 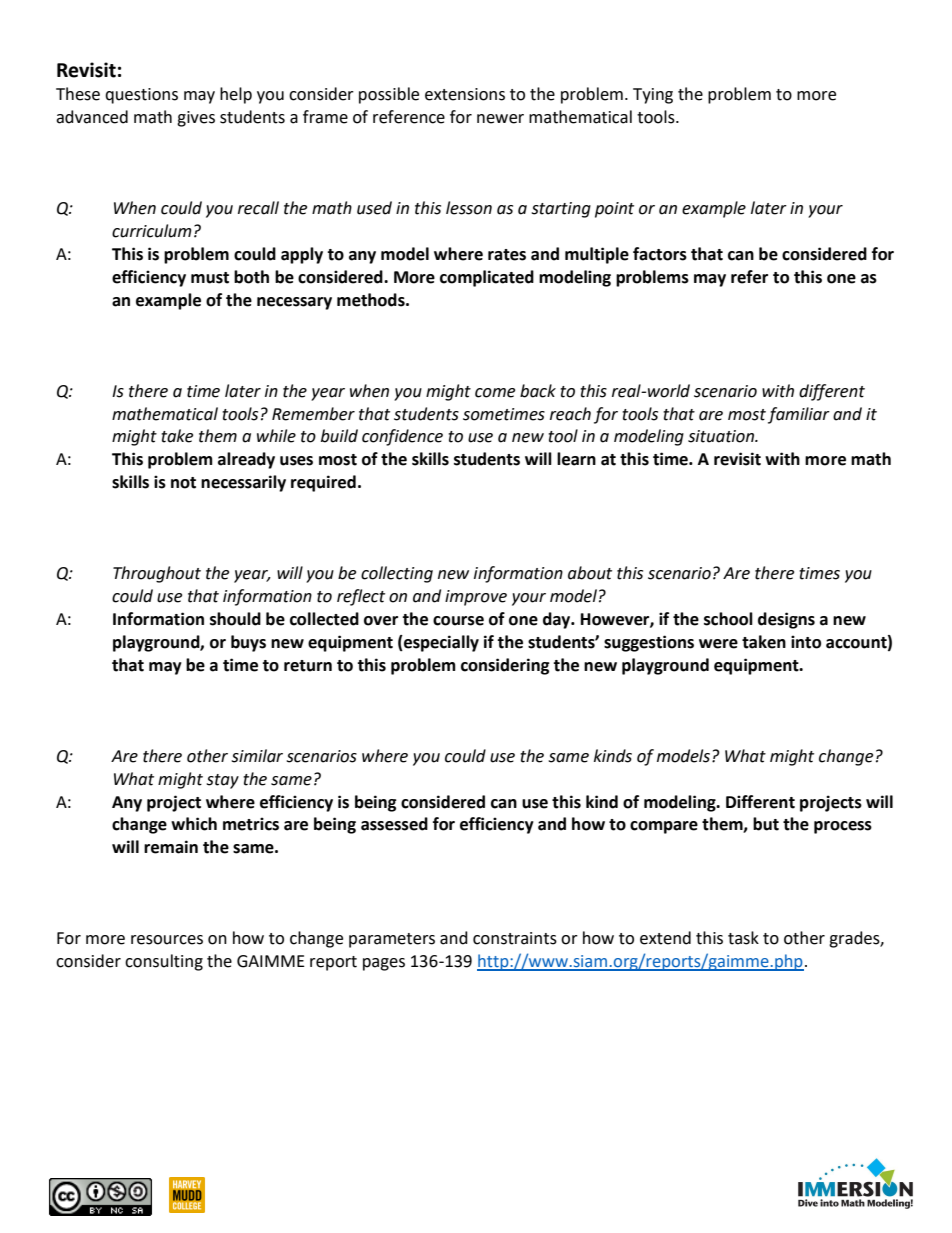 I want to click on especially, so click(x=440, y=643).
